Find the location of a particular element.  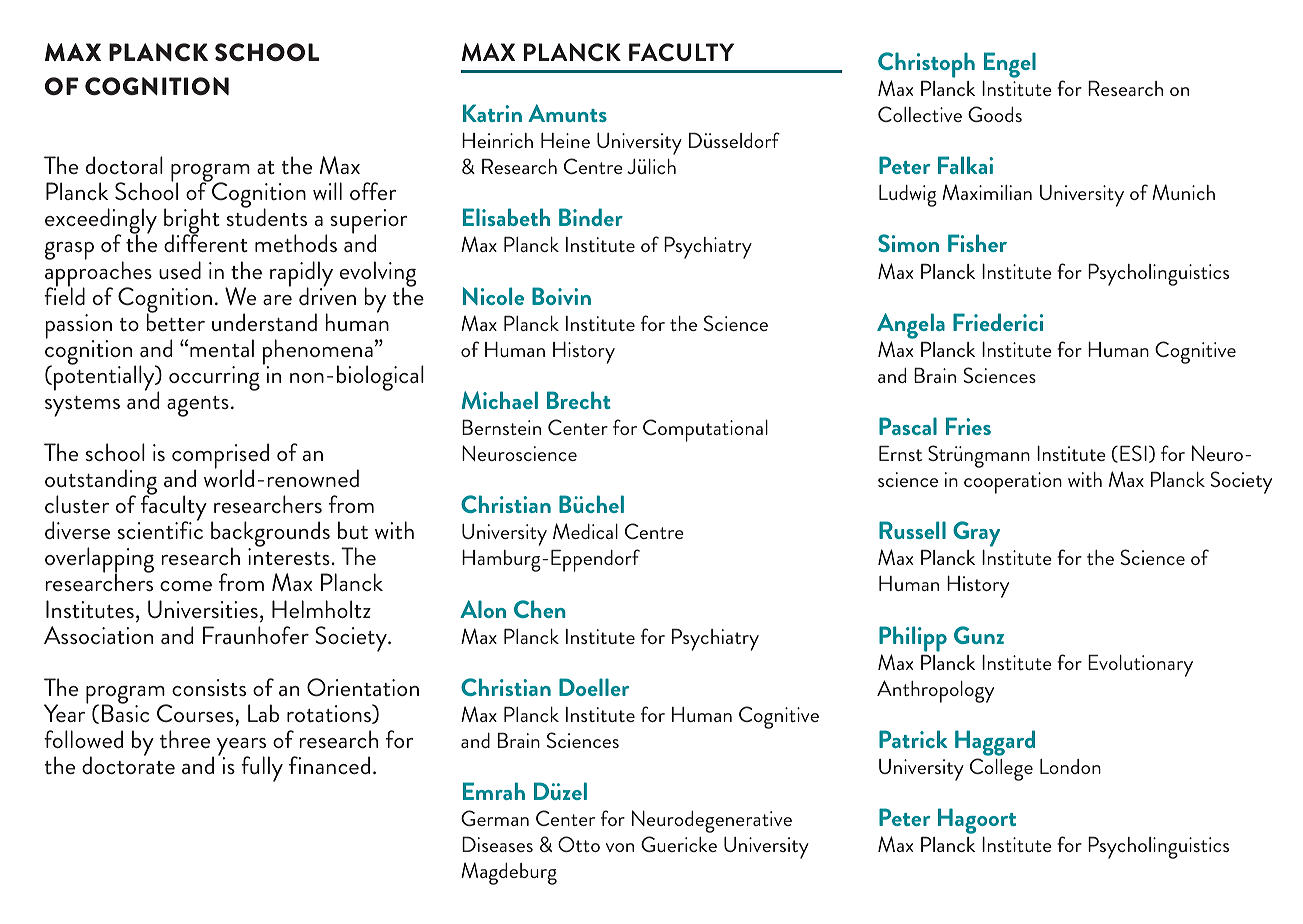

cooperation is located at coordinates (1013, 483).
